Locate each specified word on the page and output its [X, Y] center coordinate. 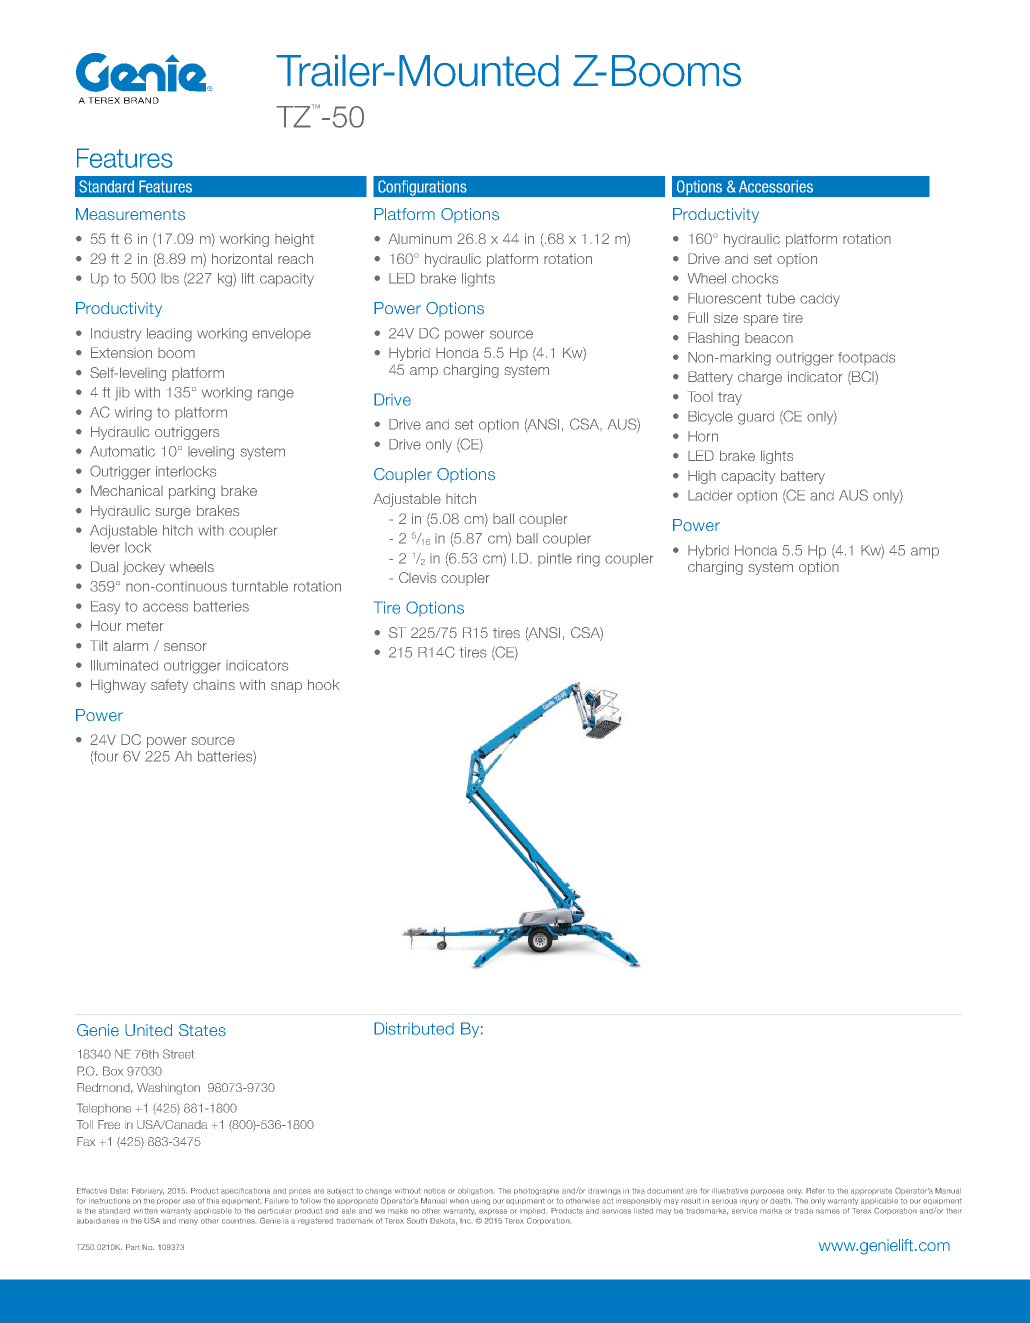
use [189, 1201]
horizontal [242, 258]
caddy [820, 300]
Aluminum [420, 238]
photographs [536, 1191]
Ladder [710, 495]
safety [169, 686]
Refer [815, 1191]
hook [323, 684]
